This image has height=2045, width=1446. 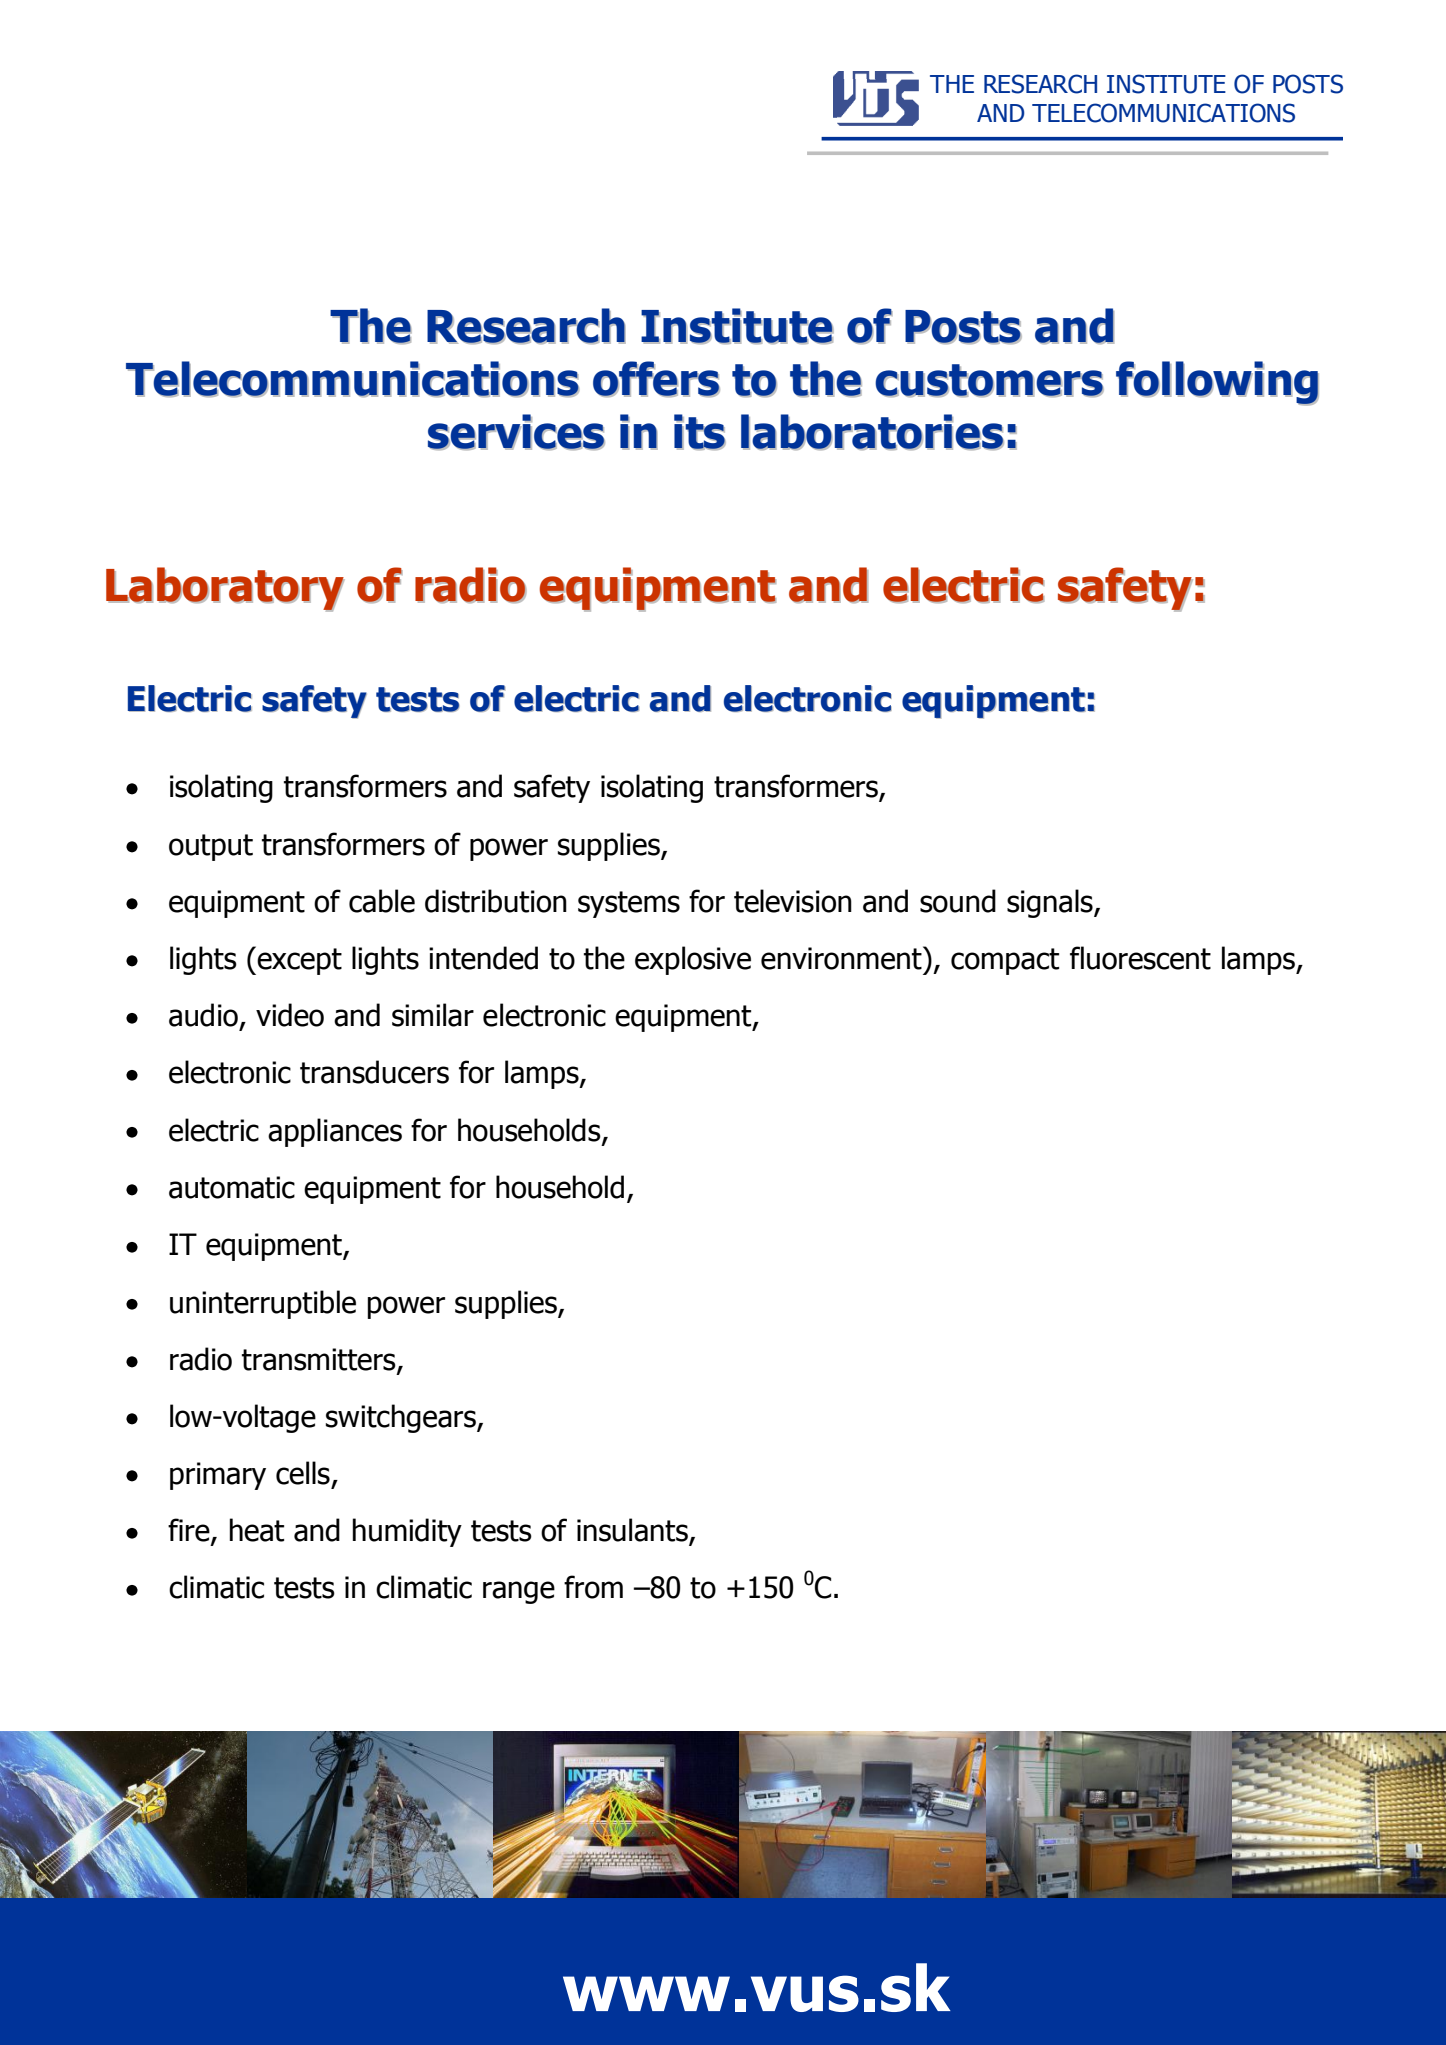 I want to click on signals, so click(x=1051, y=903).
